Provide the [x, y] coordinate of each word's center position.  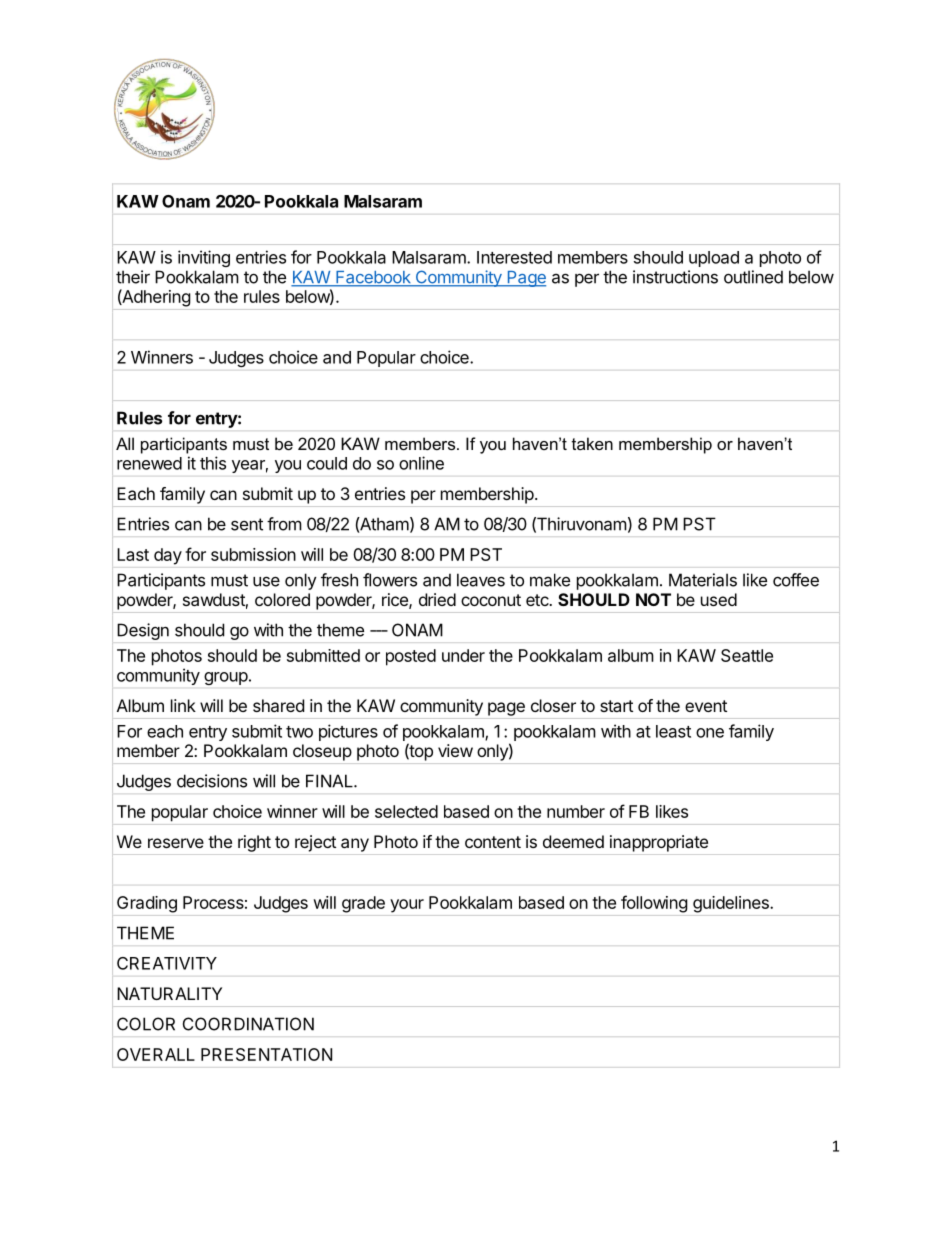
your [407, 906]
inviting [204, 258]
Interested [514, 257]
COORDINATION [248, 1024]
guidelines [732, 904]
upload [714, 259]
